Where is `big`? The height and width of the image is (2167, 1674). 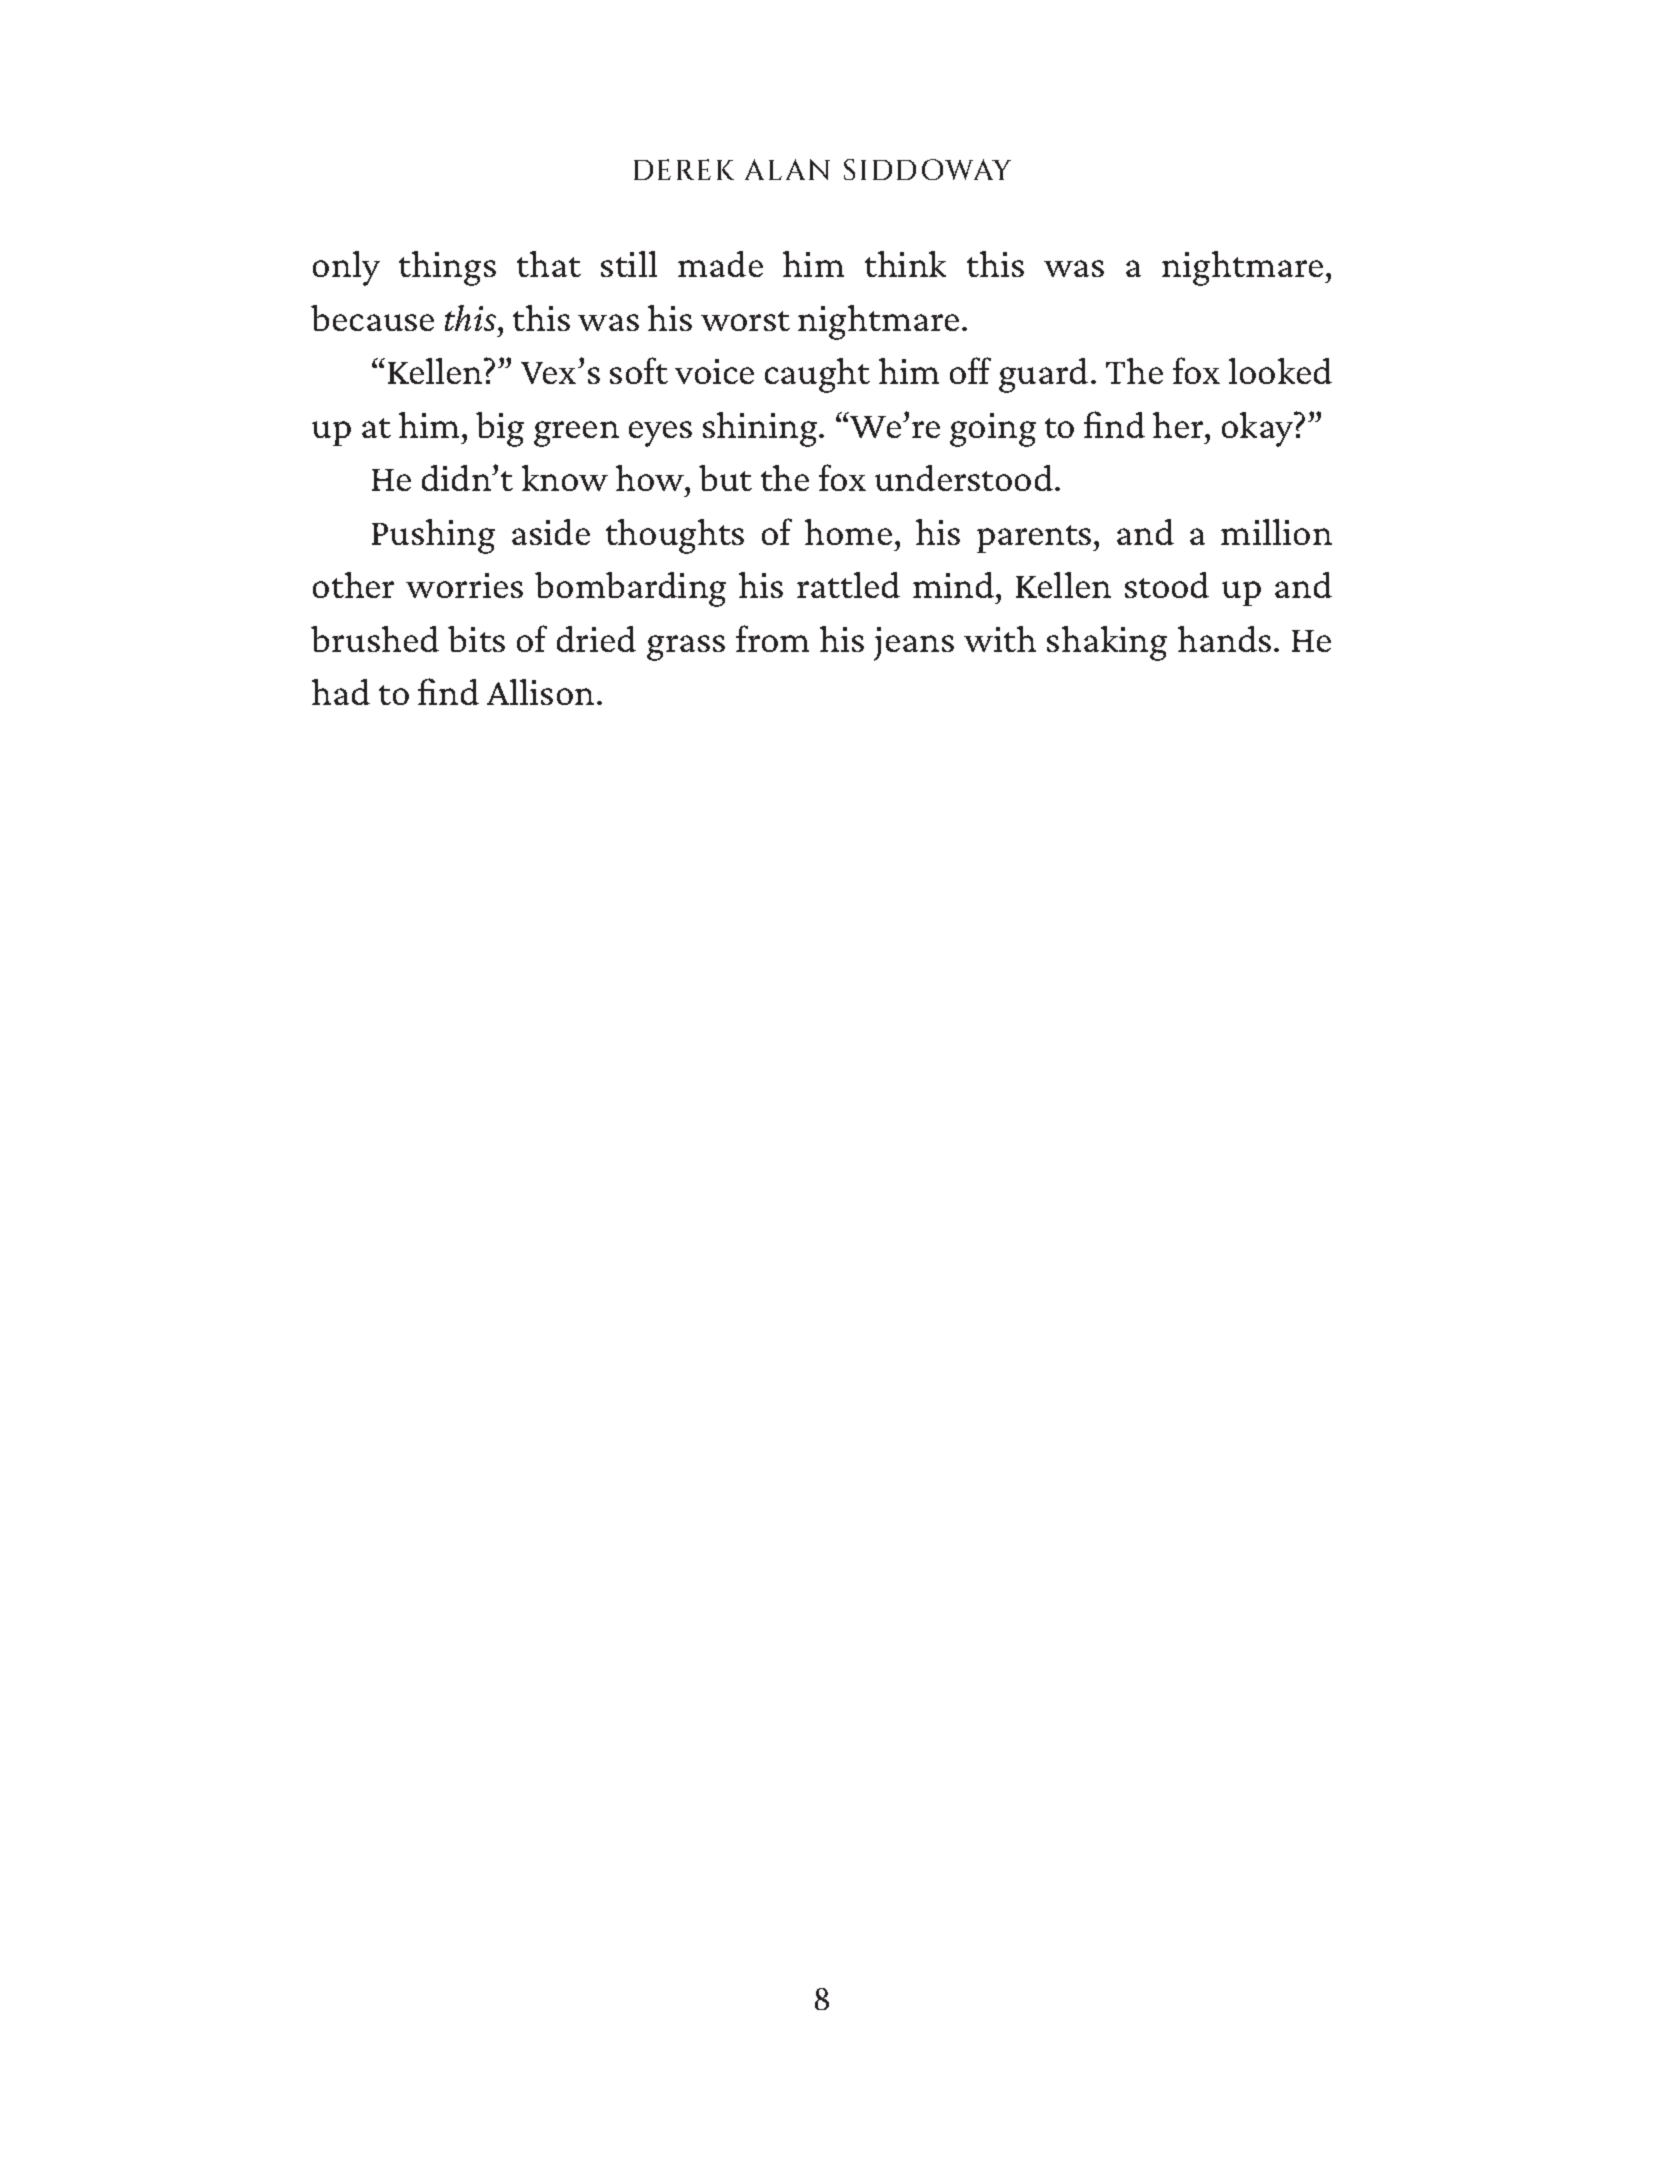
big is located at coordinates (500, 429).
